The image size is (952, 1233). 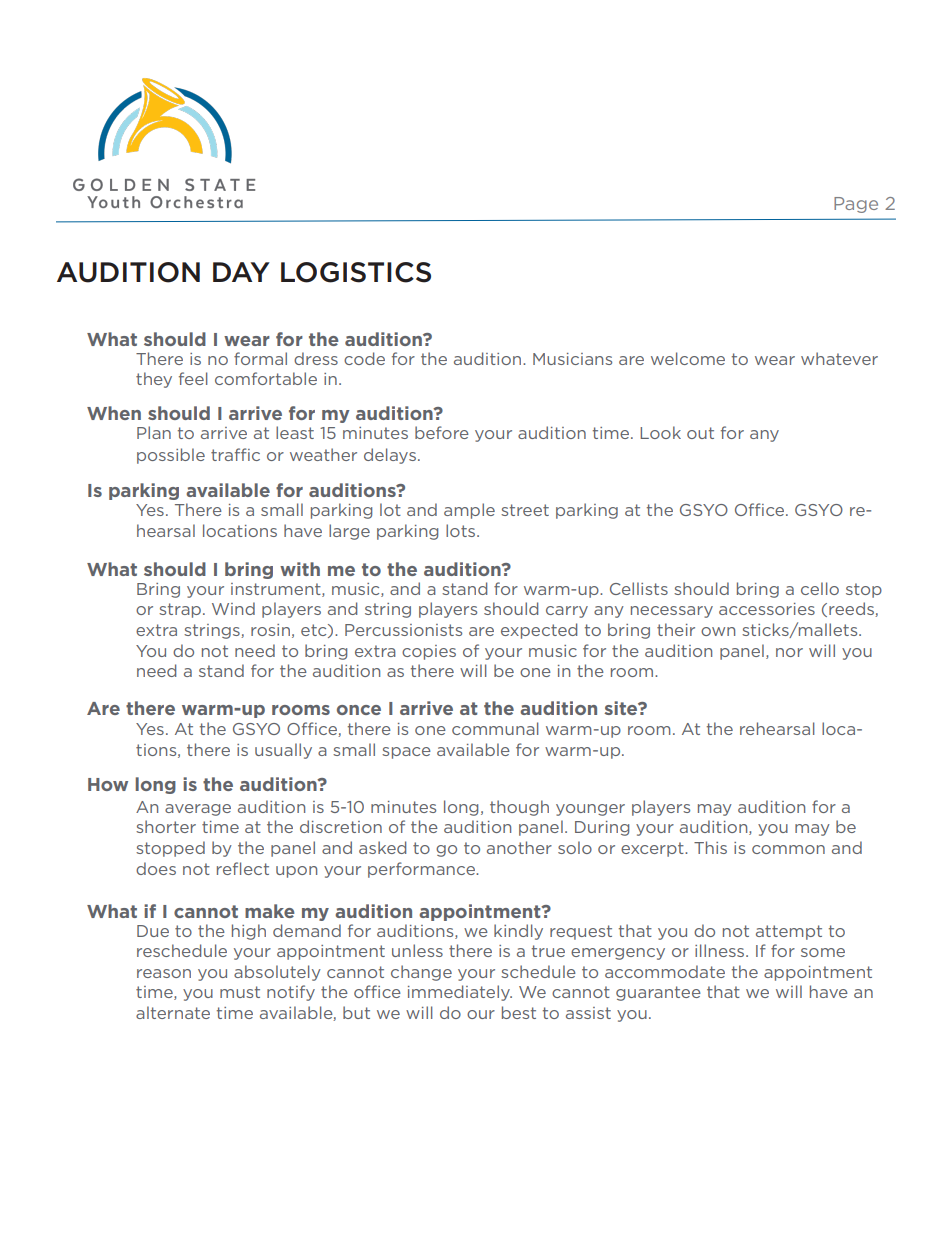 What do you see at coordinates (356, 272) in the page?
I see `LOGISTICS` at bounding box center [356, 272].
